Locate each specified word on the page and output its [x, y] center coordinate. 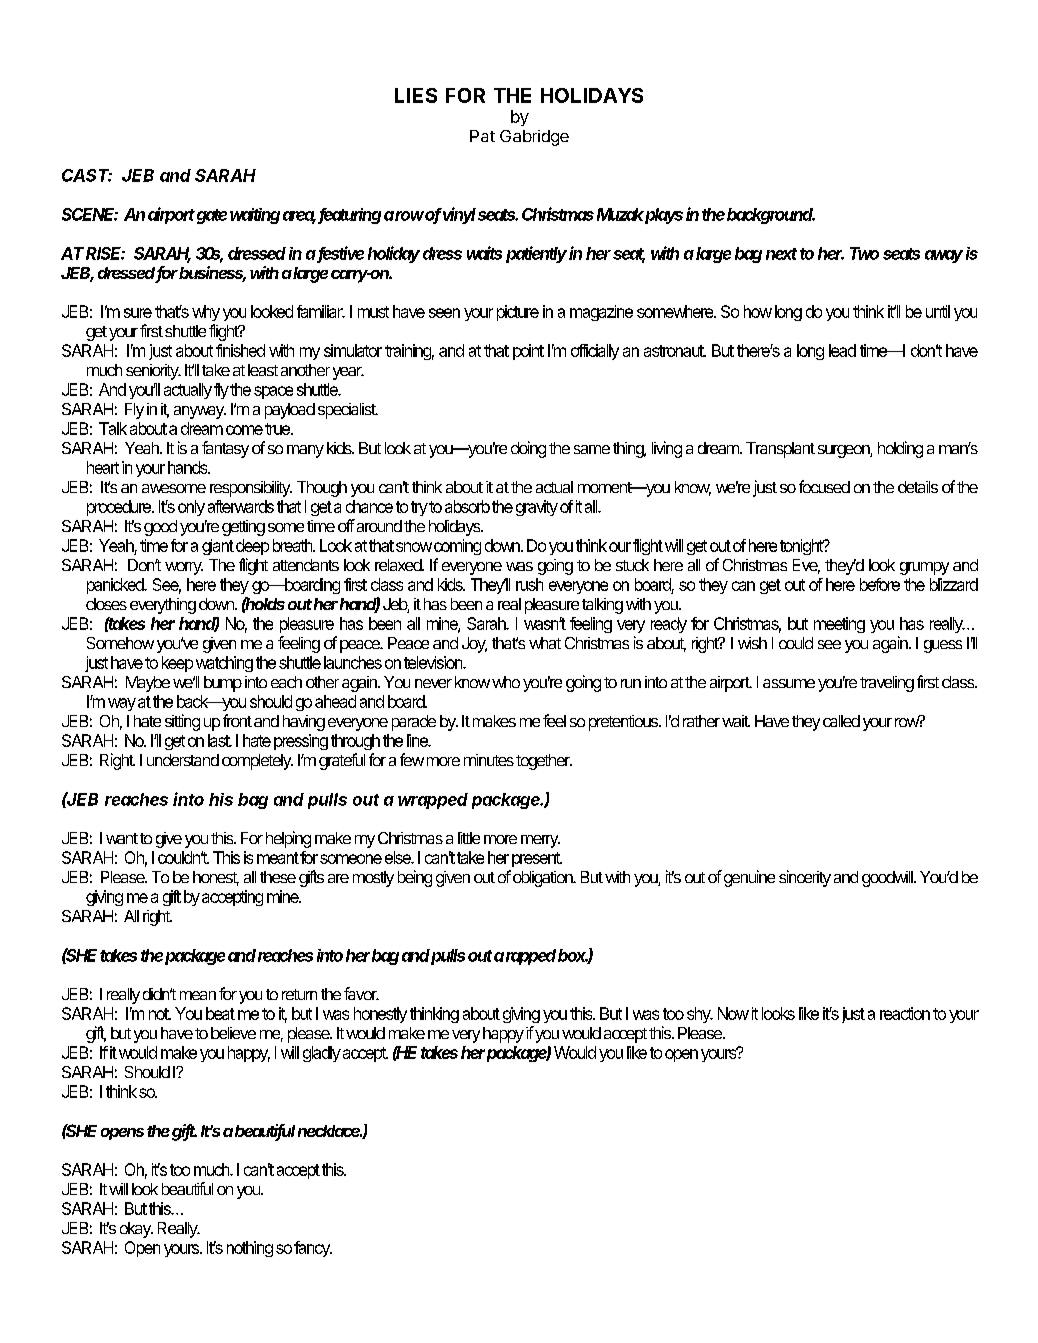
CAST [87, 175]
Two [864, 253]
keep [177, 664]
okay [136, 1230]
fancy [313, 1249]
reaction [905, 1013]
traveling [887, 684]
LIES [416, 95]
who [506, 682]
